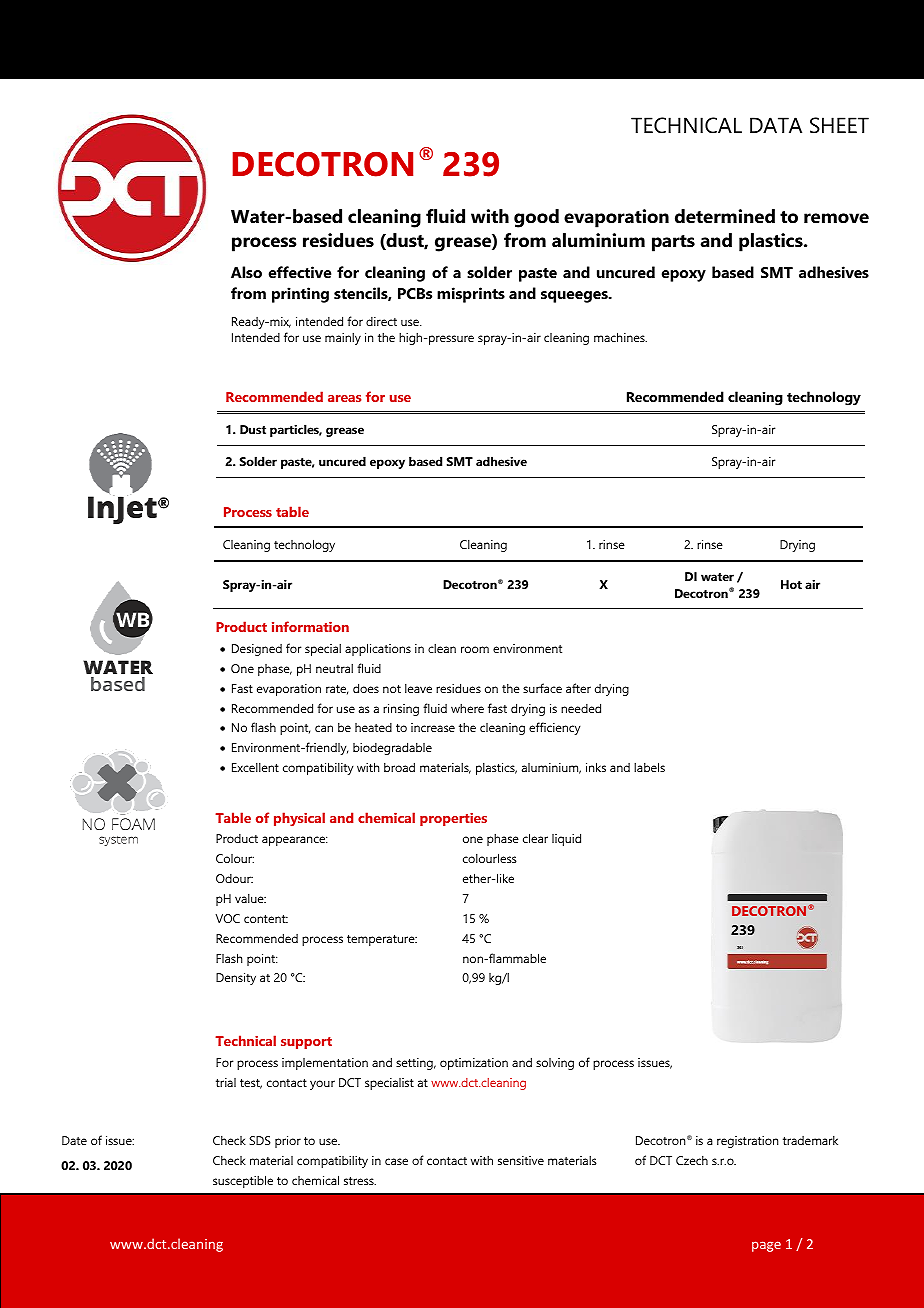  Describe the element at coordinates (246, 272) in the screenshot. I see `Also` at that location.
